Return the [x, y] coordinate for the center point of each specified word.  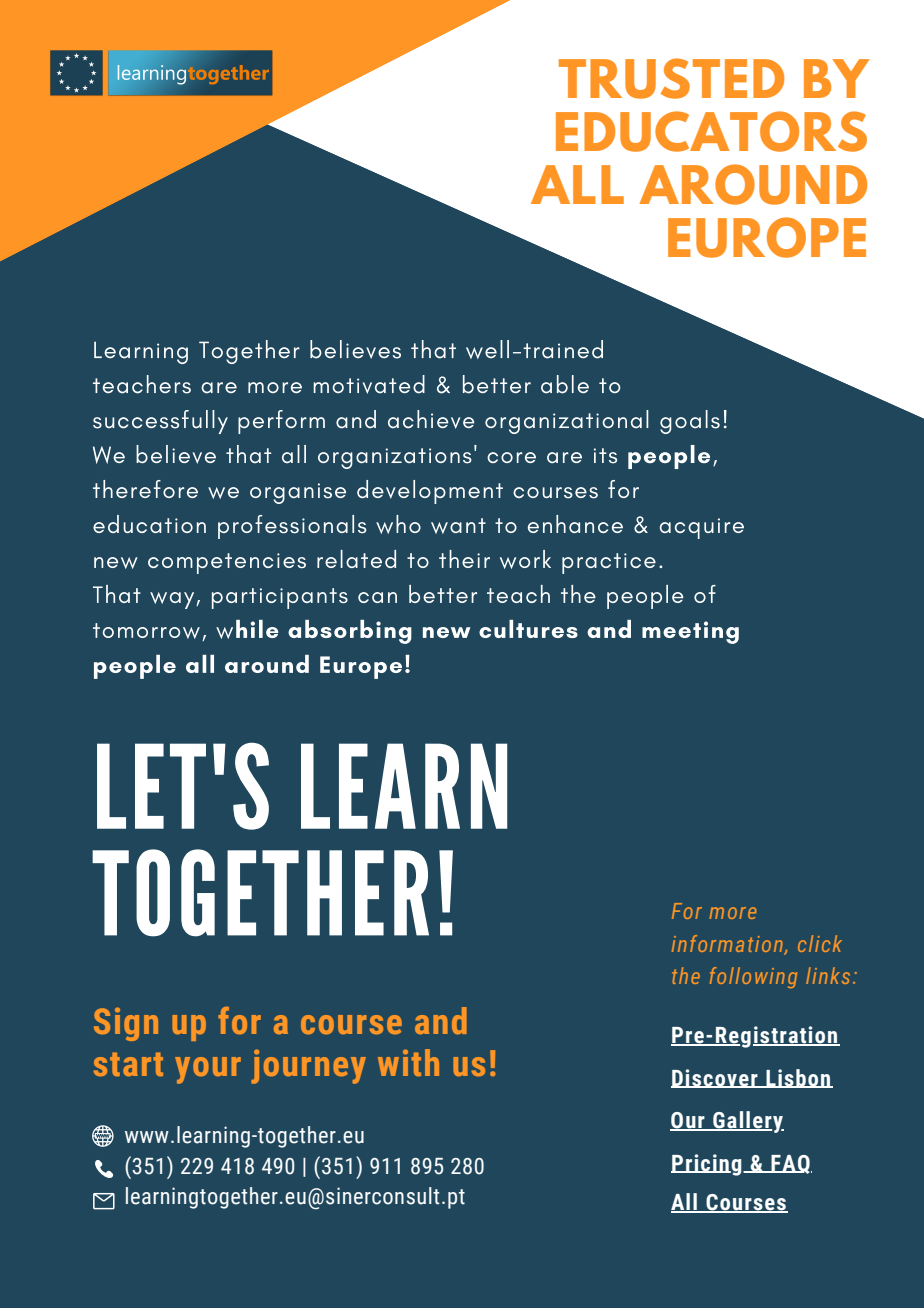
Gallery [747, 1122]
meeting [690, 632]
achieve [431, 419]
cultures [528, 629]
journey [308, 1066]
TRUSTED [671, 78]
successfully [160, 422]
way [173, 600]
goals [690, 422]
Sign [126, 1024]
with [408, 1062]
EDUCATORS [711, 131]
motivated [369, 384]
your [208, 1070]
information [728, 944]
